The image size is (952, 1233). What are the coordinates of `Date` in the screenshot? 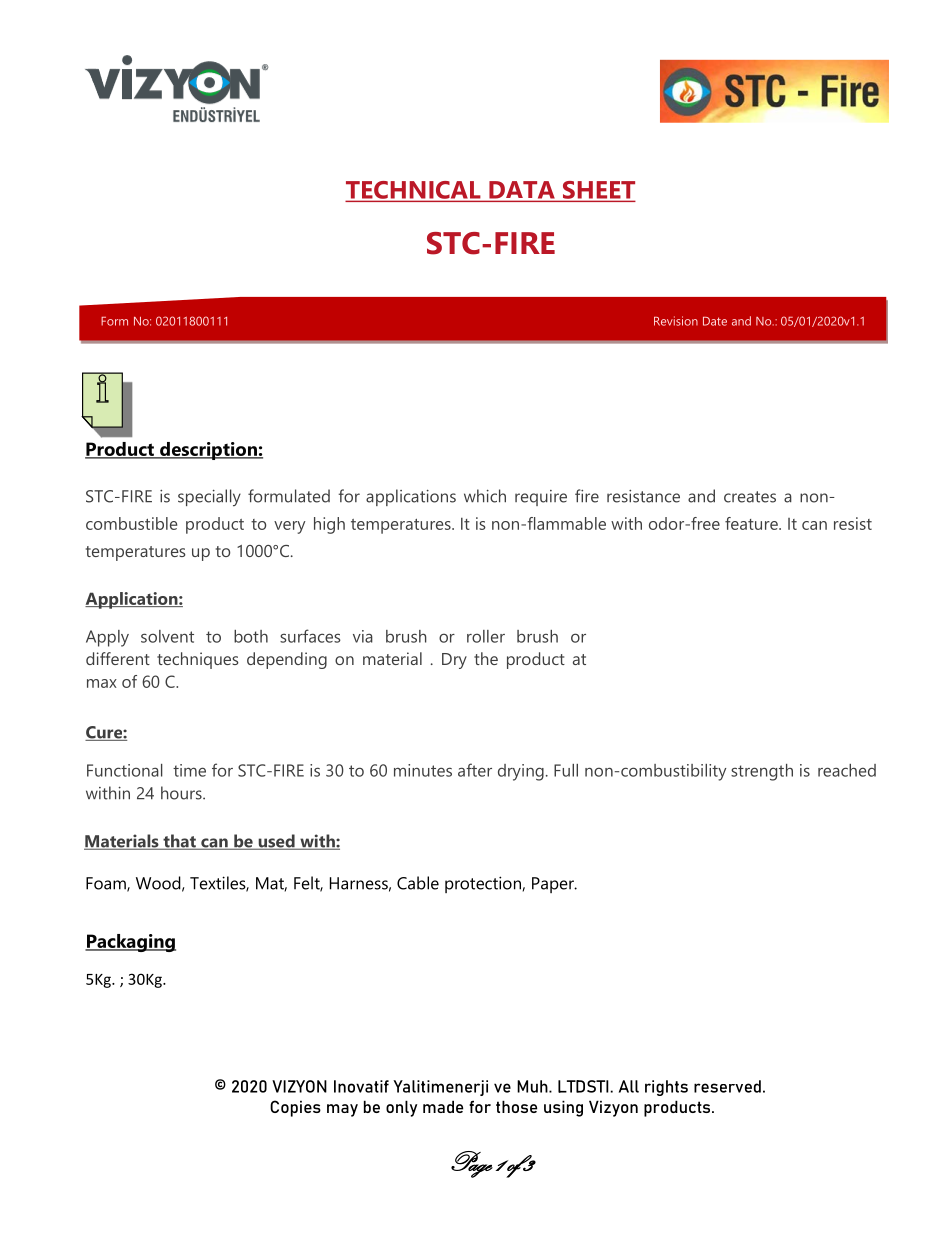 It's located at (715, 321).
